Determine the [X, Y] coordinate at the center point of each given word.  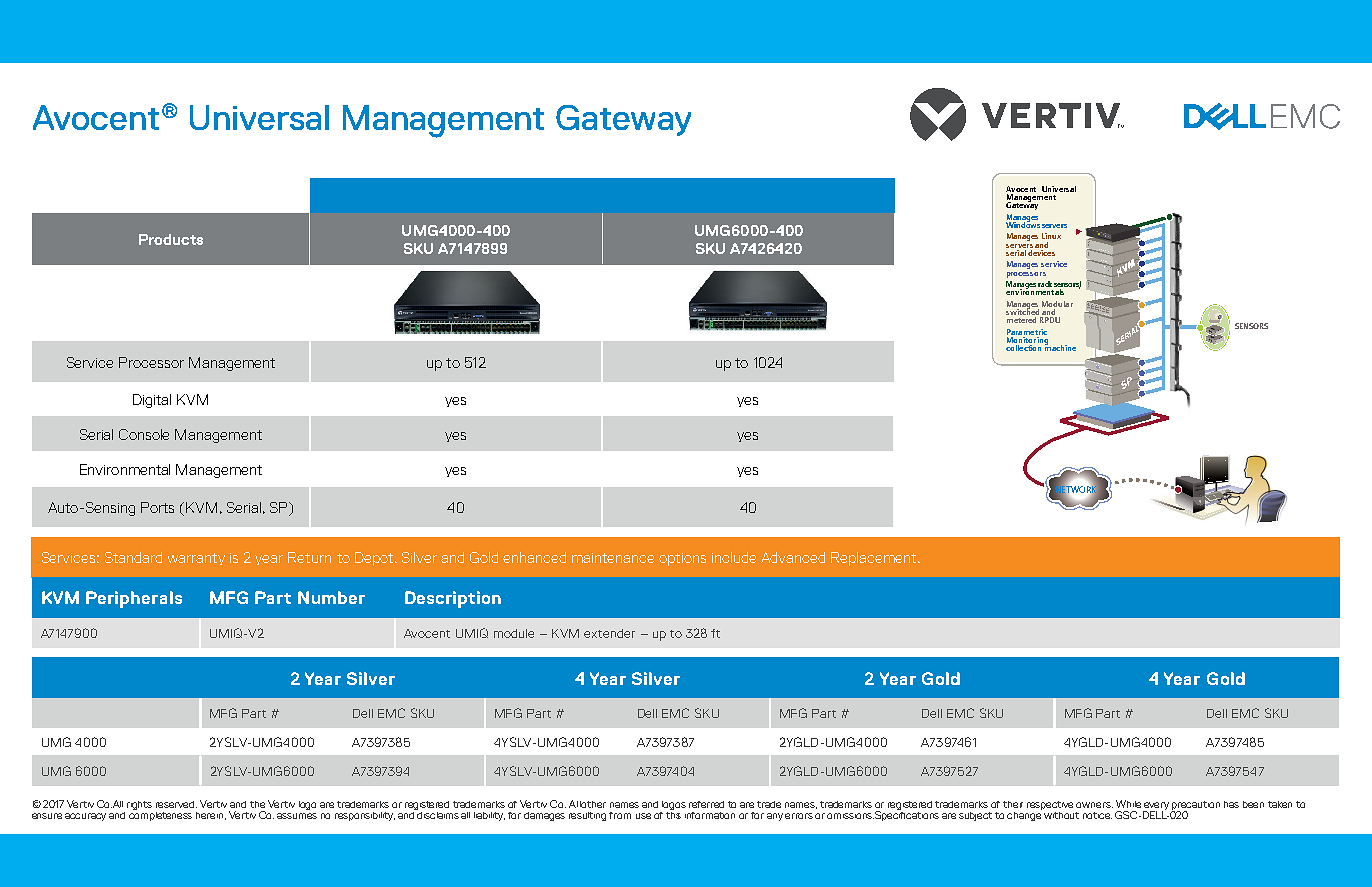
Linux [1051, 236]
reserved [176, 804]
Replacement [875, 559]
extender [609, 633]
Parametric [1027, 332]
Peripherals [134, 599]
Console [144, 434]
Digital [152, 401]
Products [171, 239]
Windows [1023, 223]
